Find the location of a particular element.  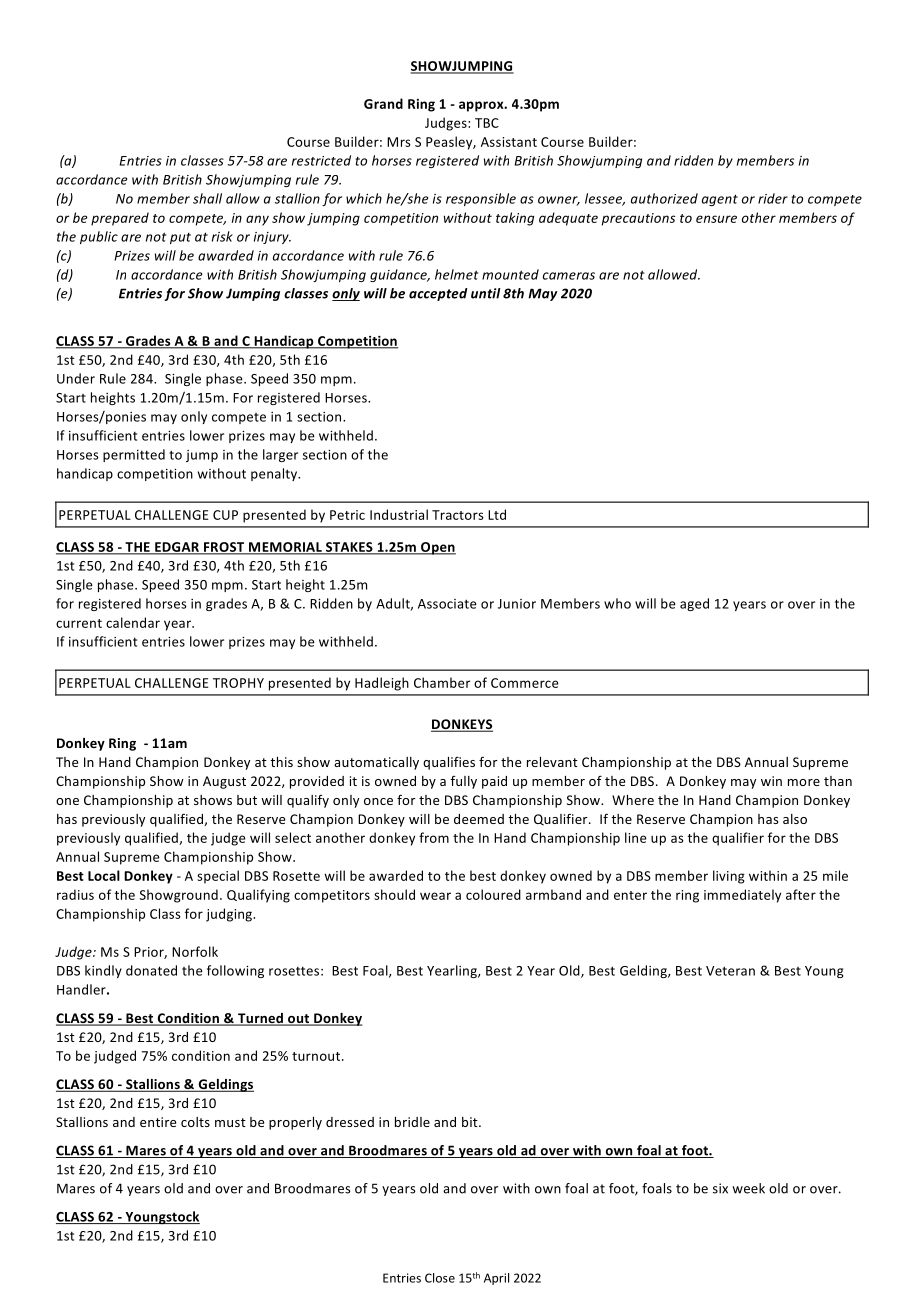

living is located at coordinates (729, 877).
